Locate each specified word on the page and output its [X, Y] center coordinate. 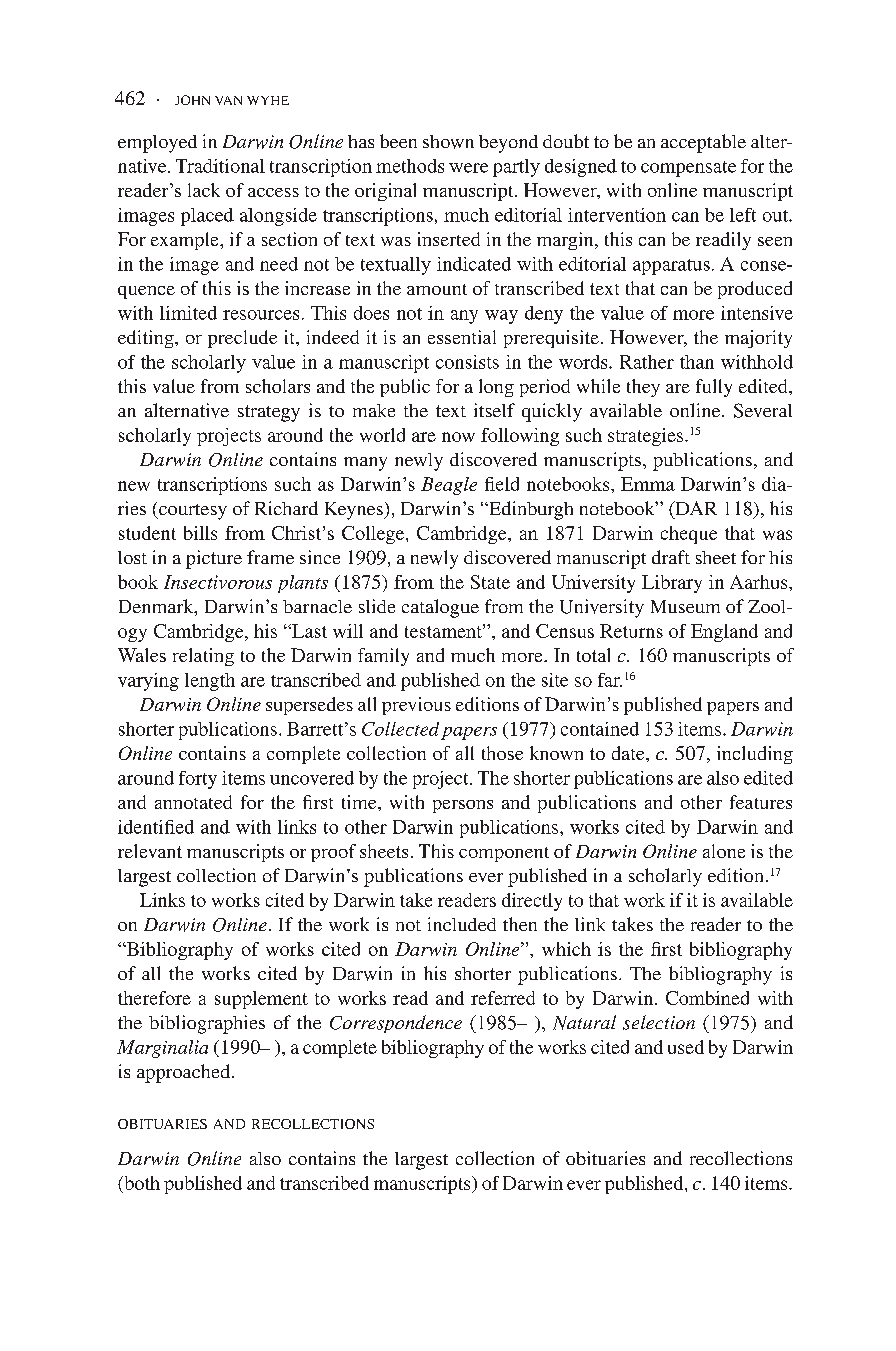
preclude [242, 339]
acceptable [703, 143]
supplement [261, 1000]
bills [200, 533]
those [502, 753]
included [462, 924]
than [697, 362]
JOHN [192, 100]
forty [198, 780]
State [490, 582]
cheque [689, 535]
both [141, 1183]
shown [448, 142]
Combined [707, 998]
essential [462, 337]
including [755, 755]
